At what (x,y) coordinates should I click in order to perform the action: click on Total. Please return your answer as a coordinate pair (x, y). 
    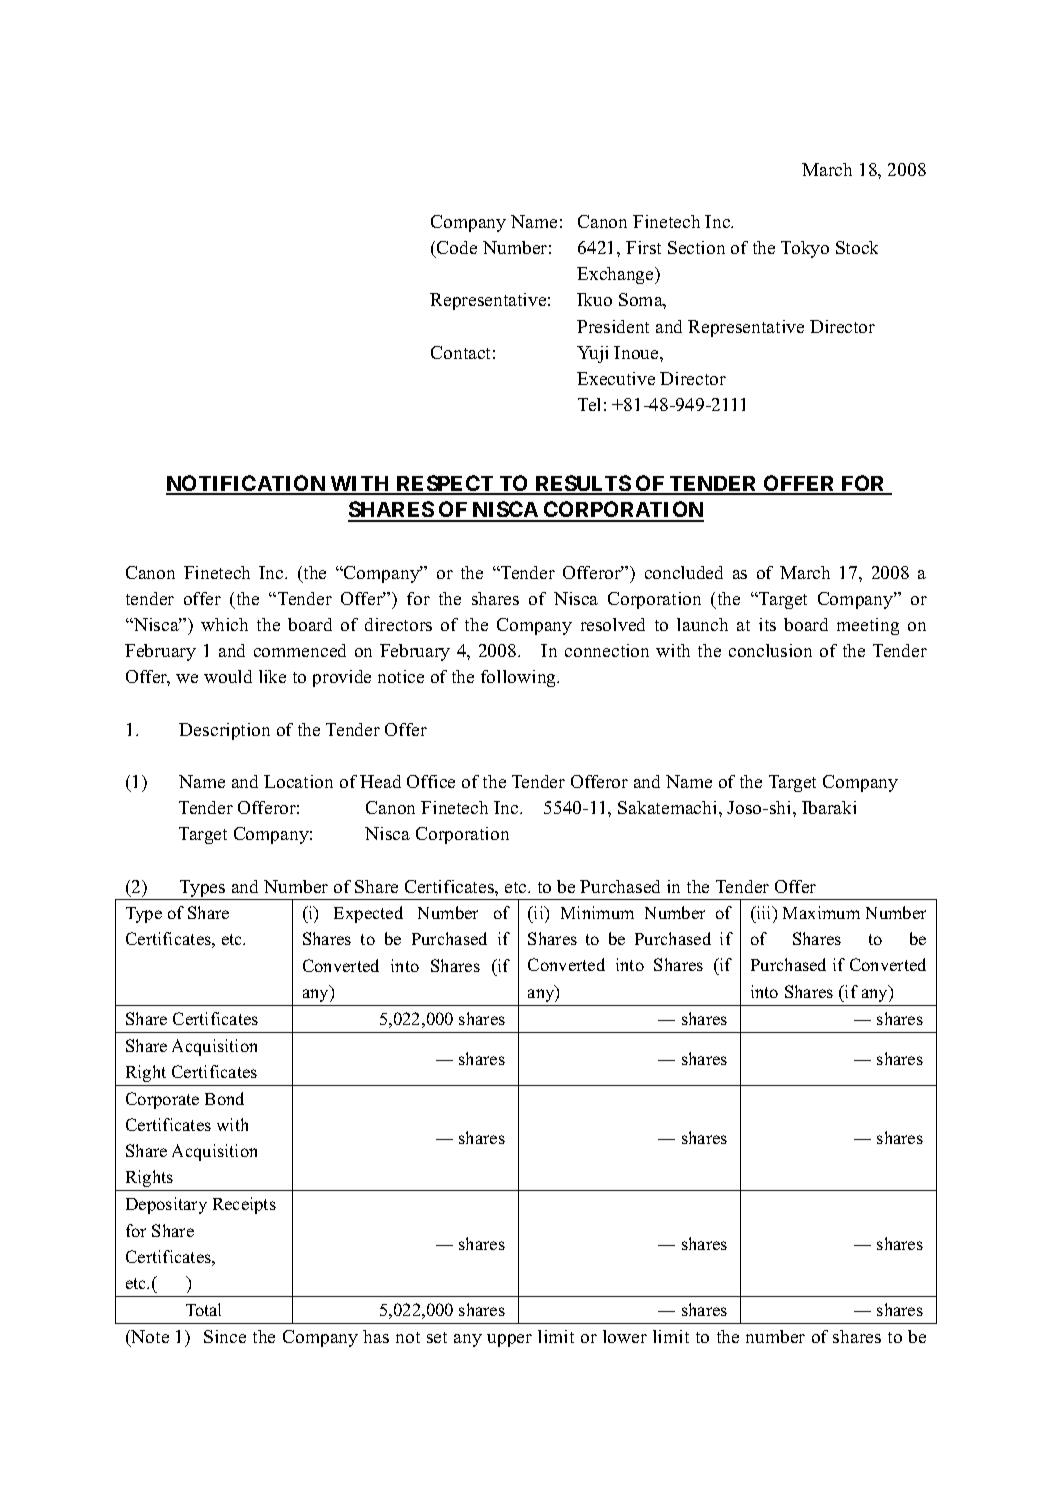
    Looking at the image, I should click on (203, 1309).
